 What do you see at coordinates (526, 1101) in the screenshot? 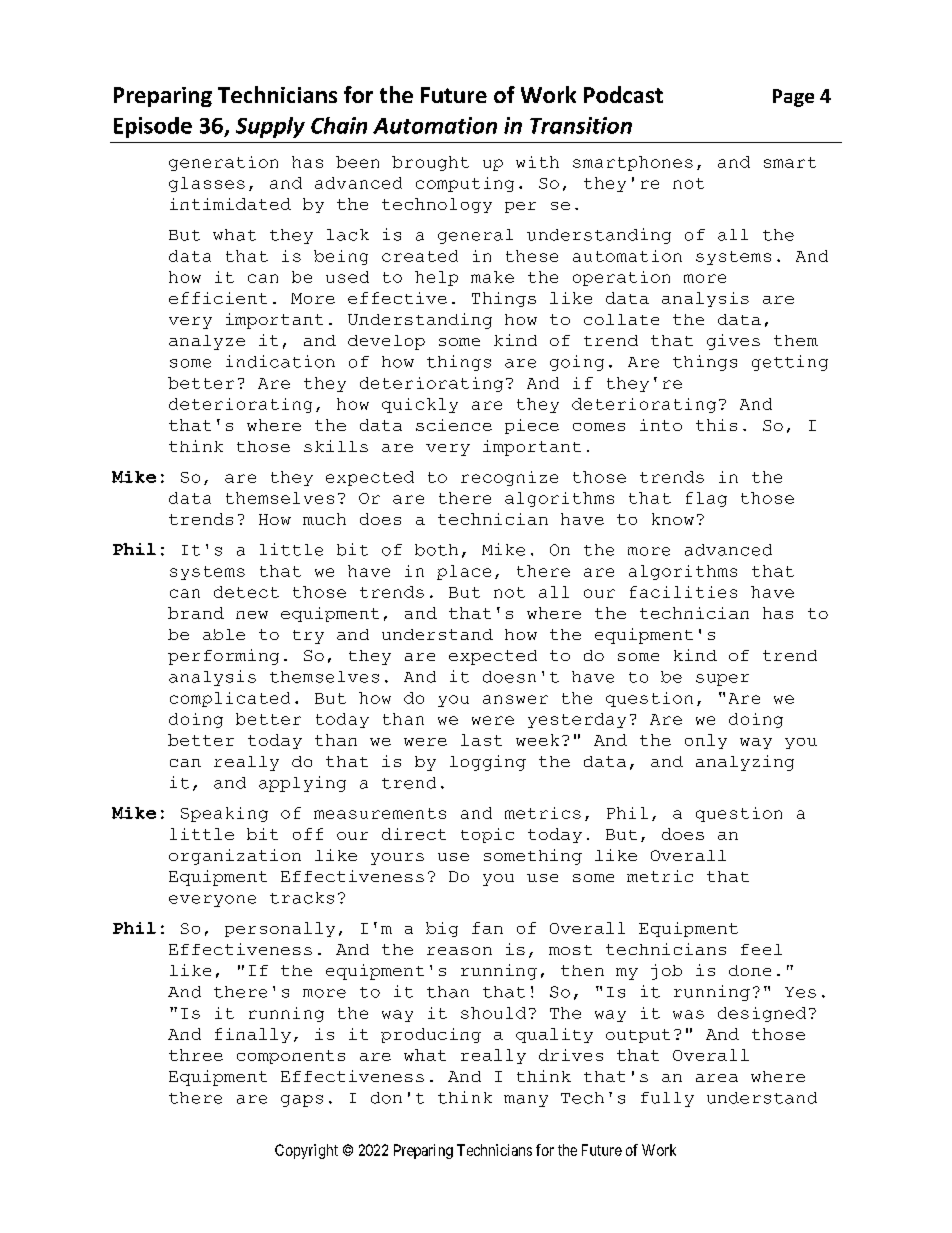
I see `many` at bounding box center [526, 1101].
